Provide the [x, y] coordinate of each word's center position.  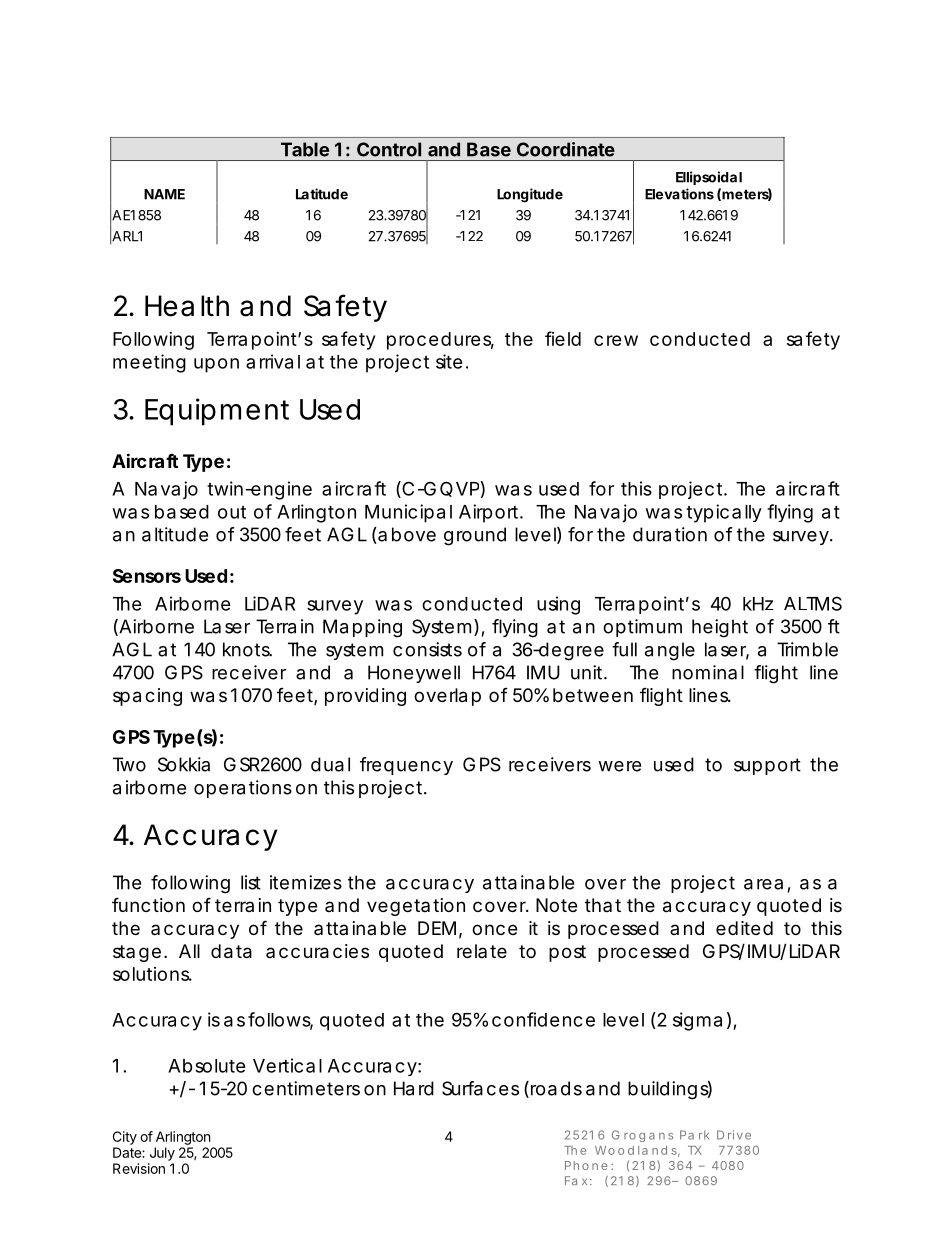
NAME [164, 194]
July [162, 1154]
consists [427, 649]
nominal [708, 672]
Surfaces [480, 1088]
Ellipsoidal [709, 178]
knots [247, 649]
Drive [734, 1135]
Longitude [530, 195]
